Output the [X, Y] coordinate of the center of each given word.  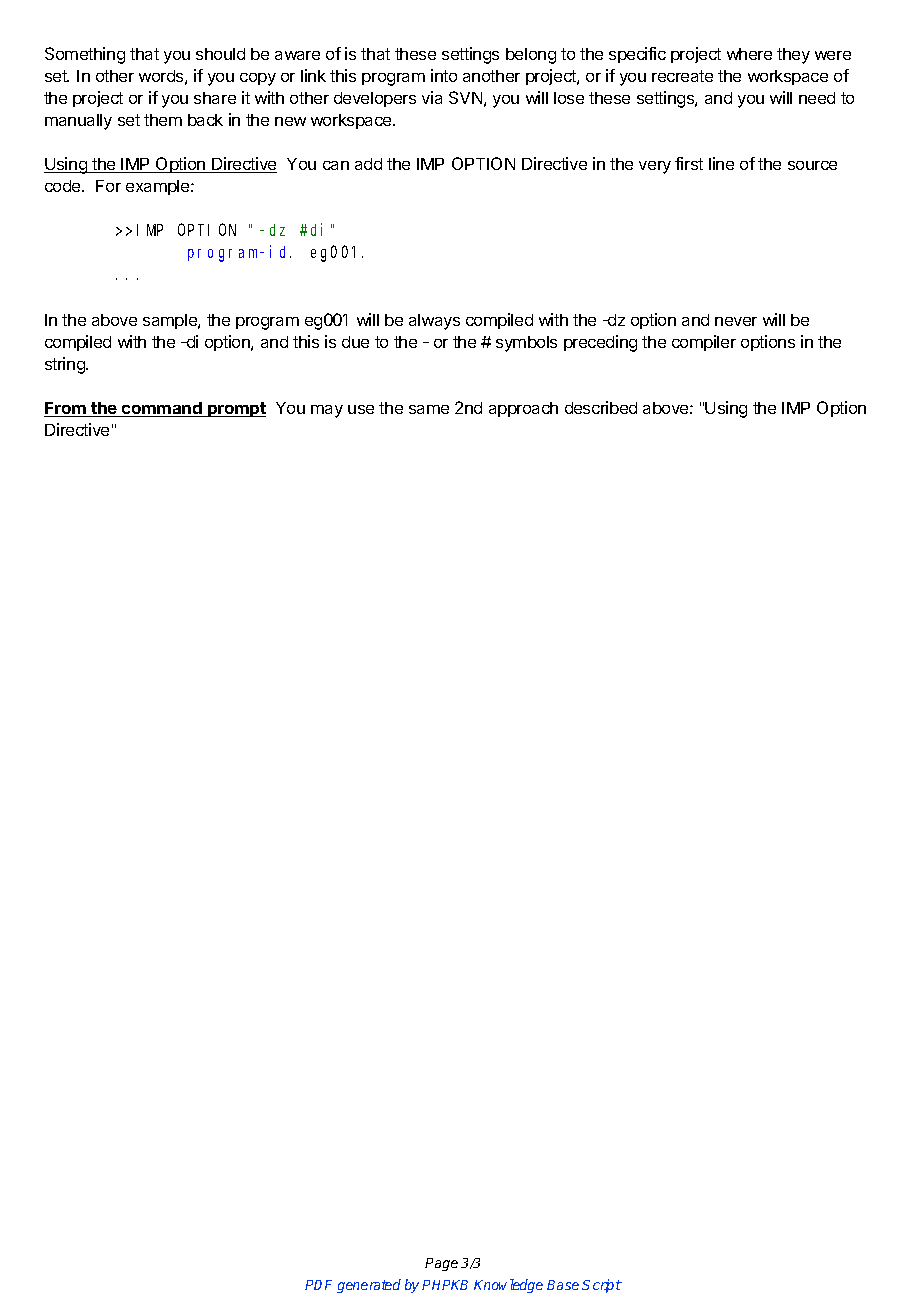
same [429, 409]
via [432, 97]
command [162, 409]
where [749, 54]
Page [441, 1264]
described [601, 407]
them [163, 120]
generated [369, 1286]
